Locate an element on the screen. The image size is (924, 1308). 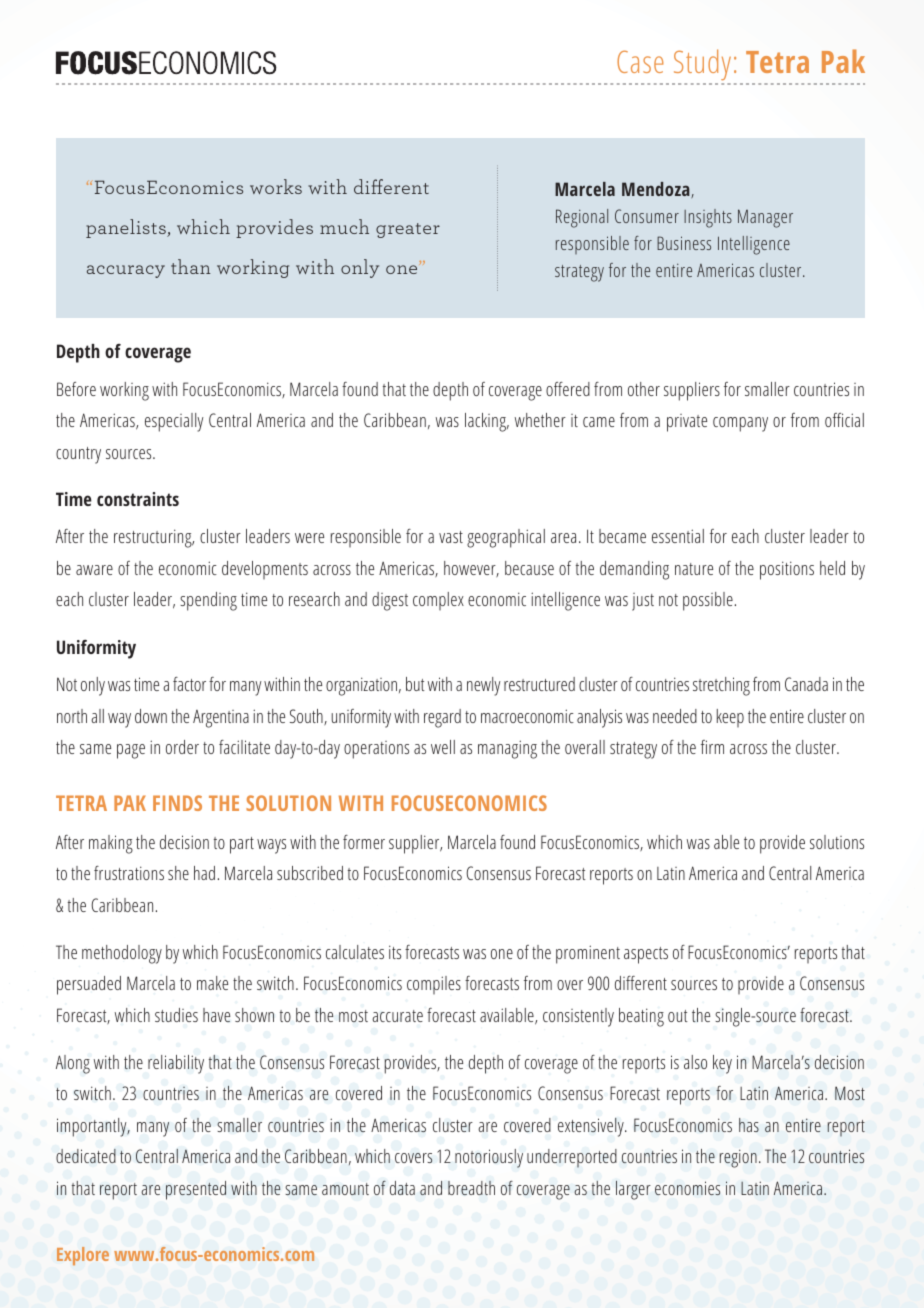
presented is located at coordinates (196, 1190).
